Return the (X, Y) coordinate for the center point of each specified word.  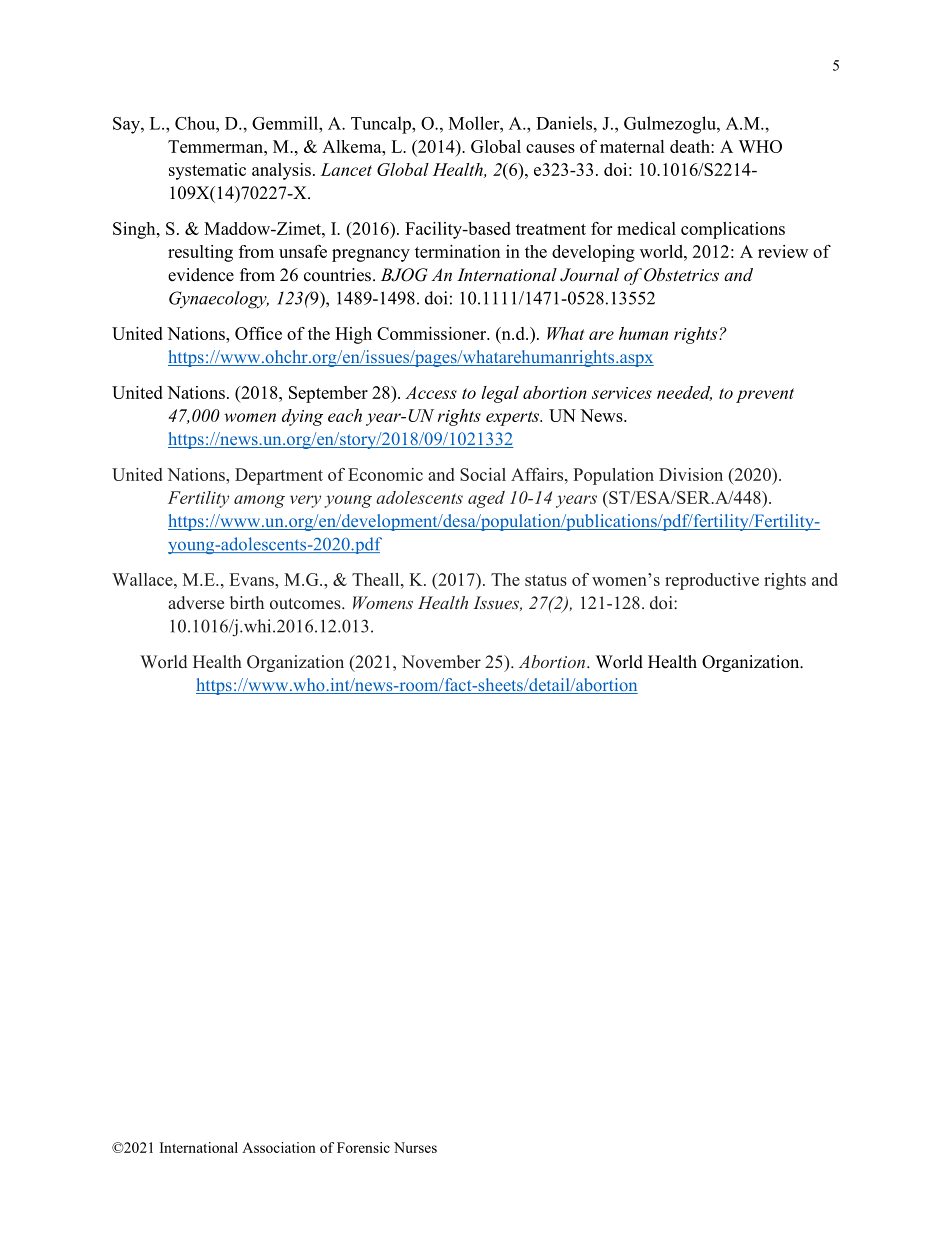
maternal (632, 146)
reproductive (712, 581)
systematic (207, 171)
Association (279, 1147)
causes (550, 148)
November (441, 662)
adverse (196, 603)
